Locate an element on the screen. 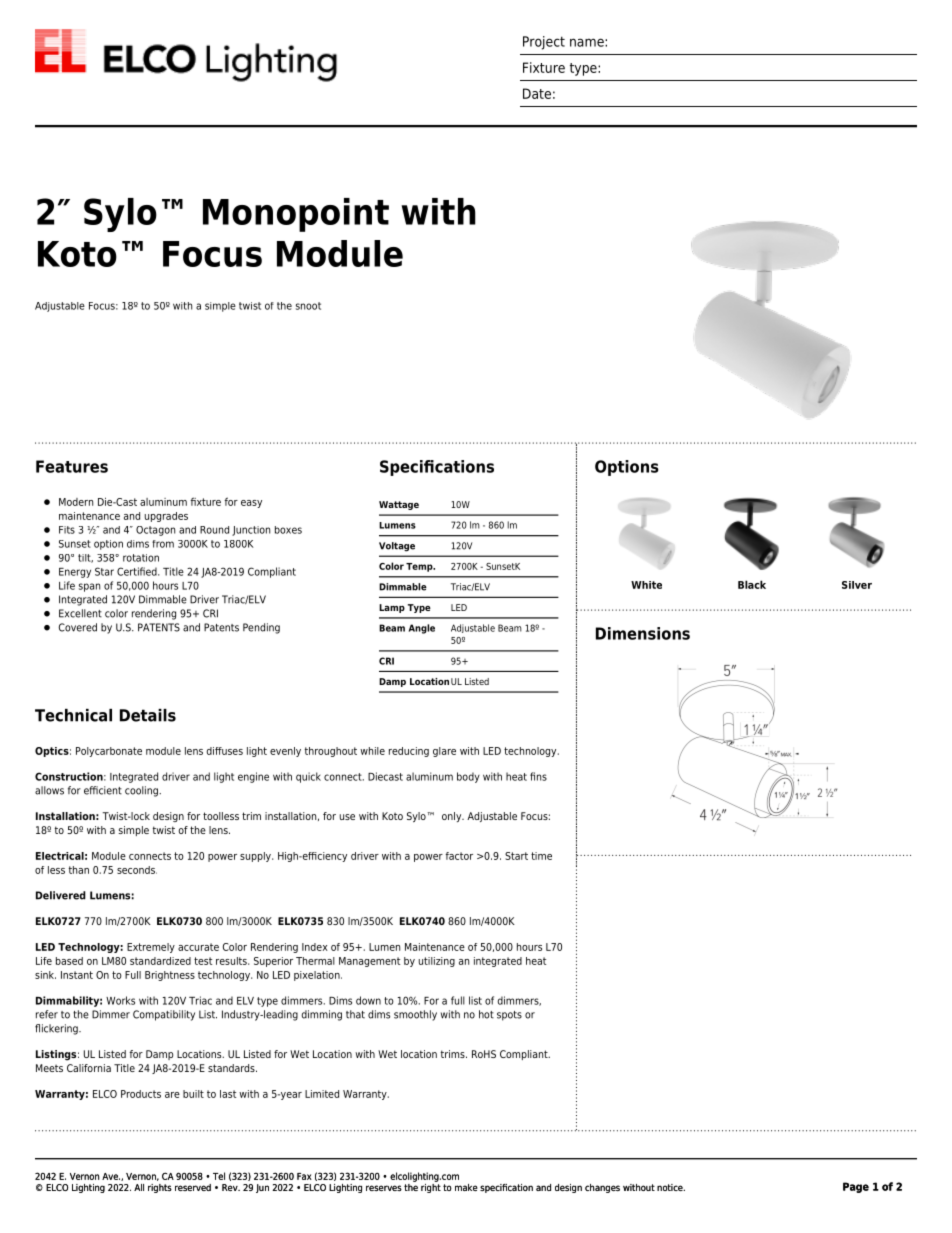 This screenshot has width=952, height=1233. make is located at coordinates (466, 1187).
